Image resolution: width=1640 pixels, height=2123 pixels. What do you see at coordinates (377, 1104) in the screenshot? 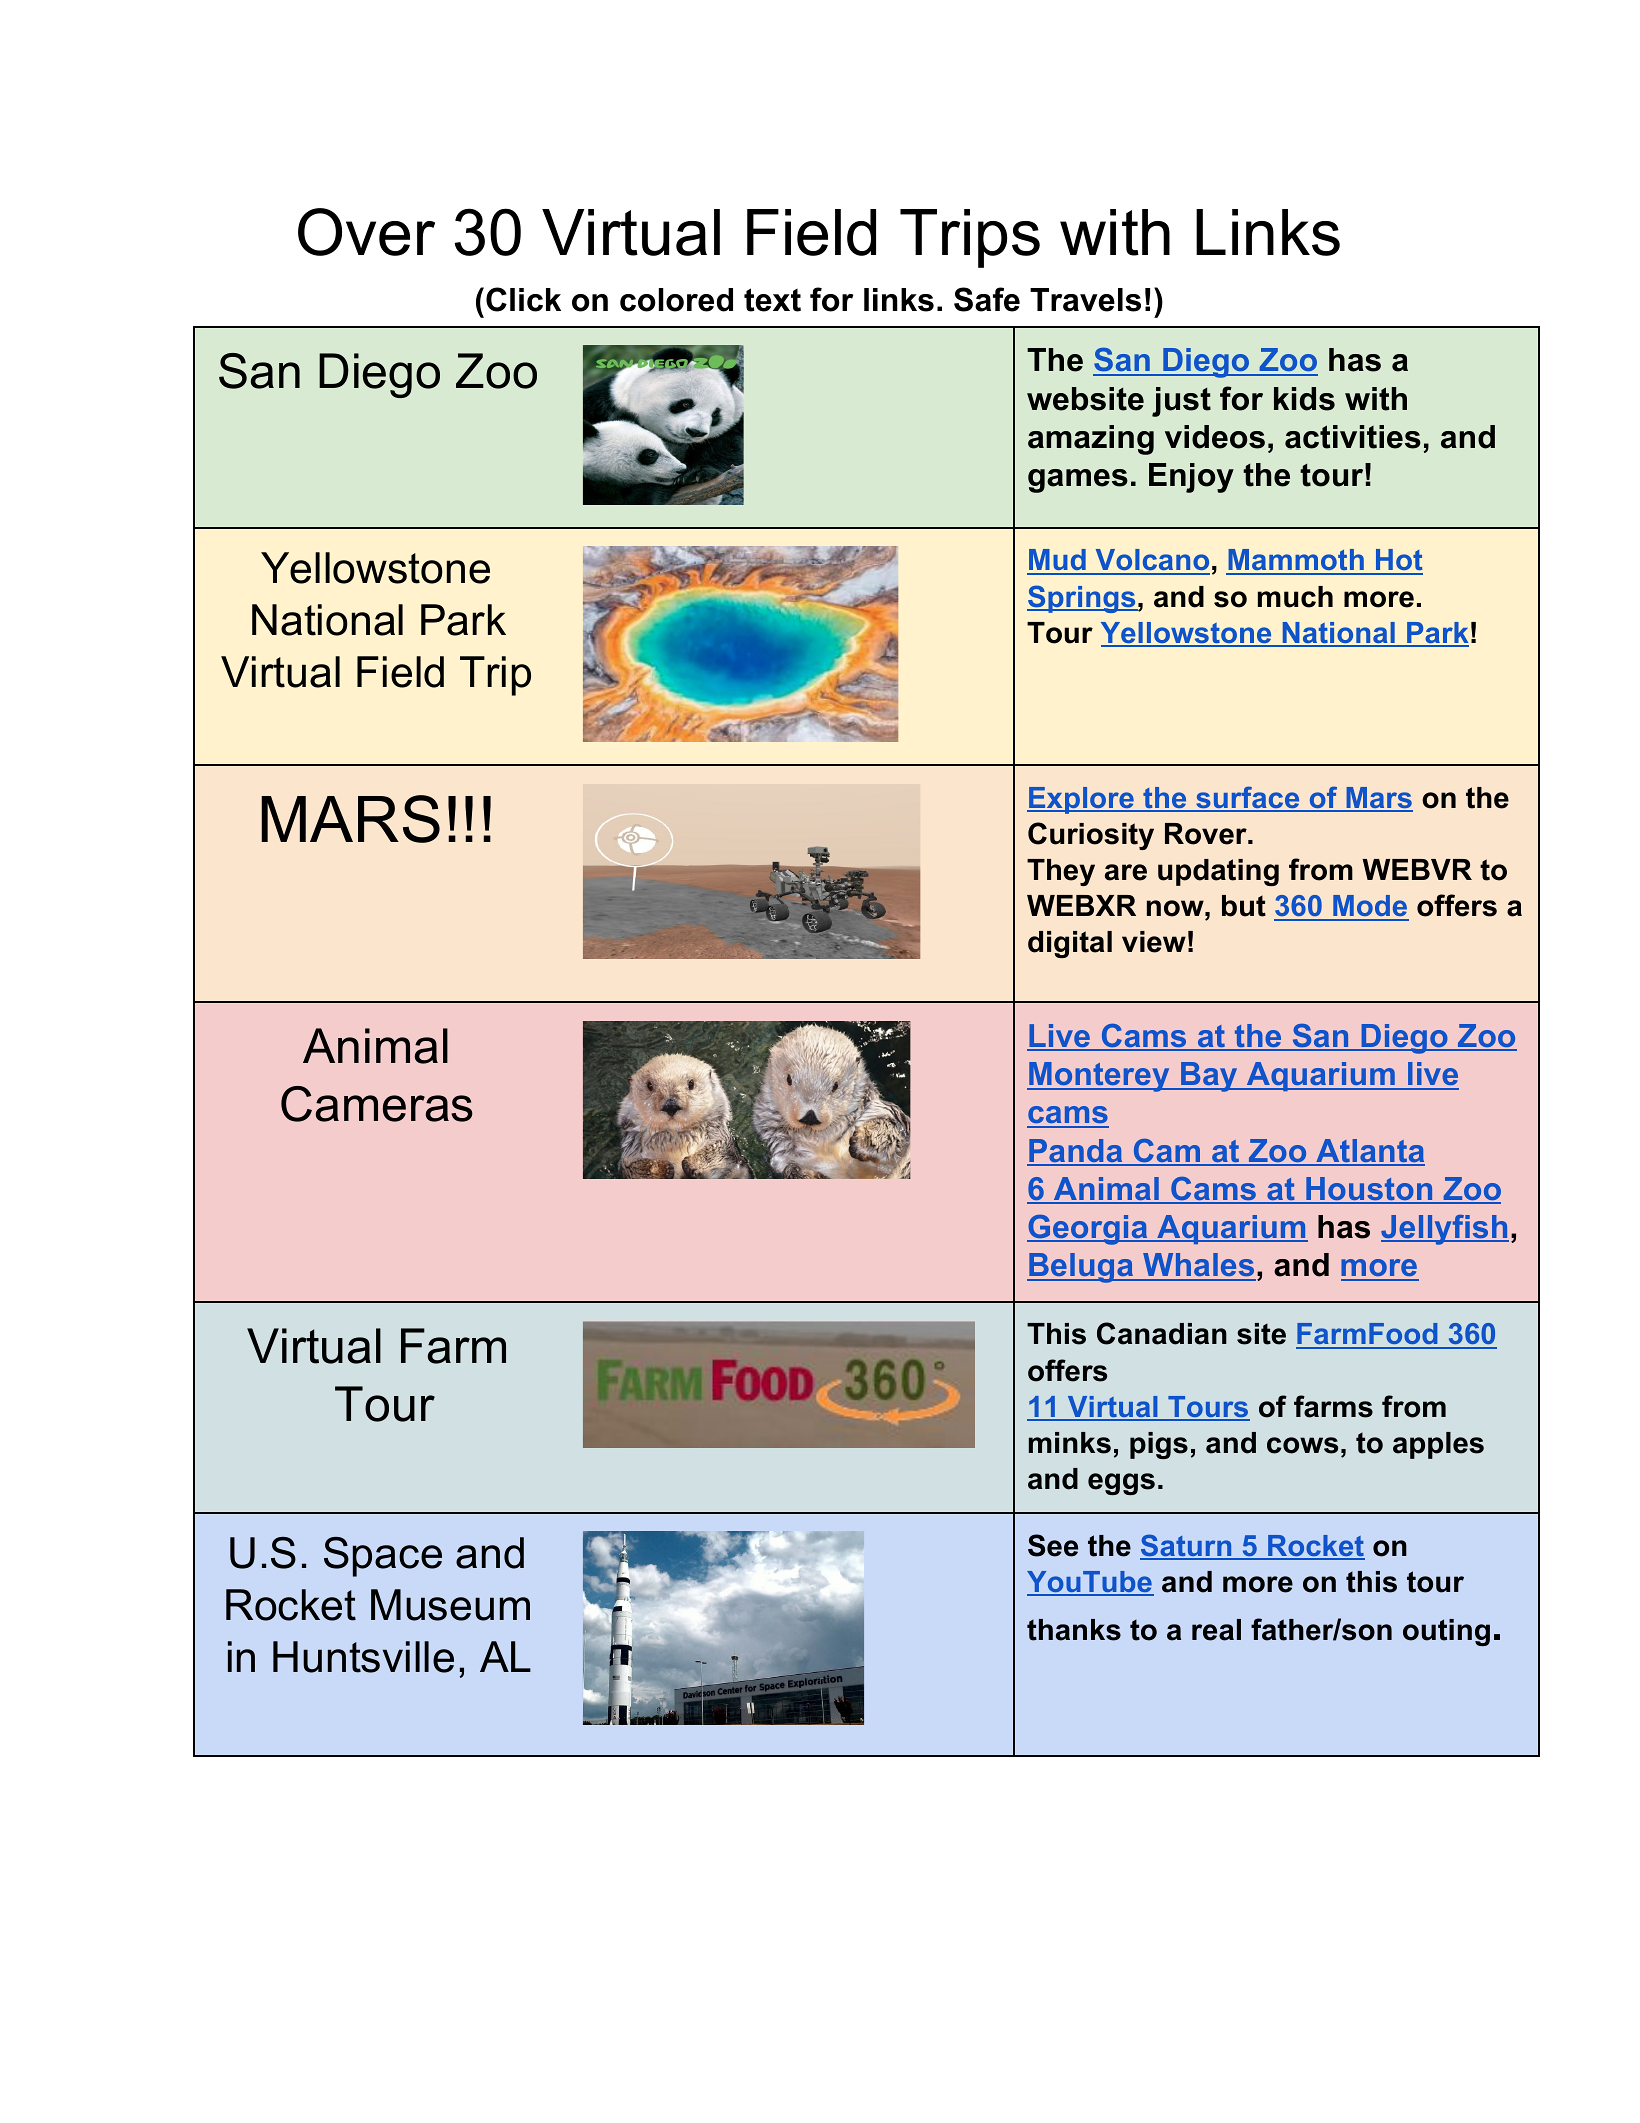
I see `Cameras` at bounding box center [377, 1104].
